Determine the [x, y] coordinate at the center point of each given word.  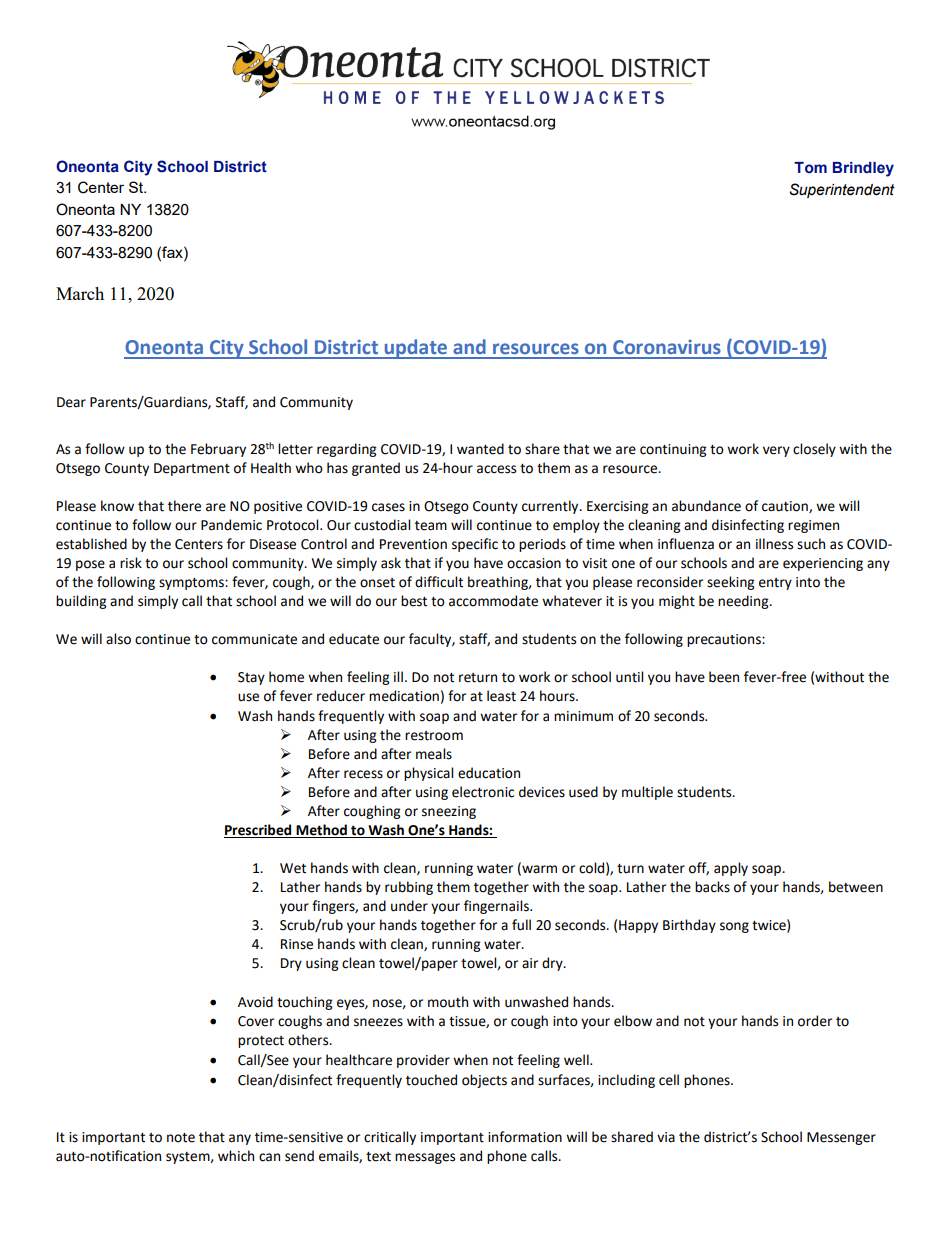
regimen [813, 526]
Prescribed [259, 831]
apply [731, 869]
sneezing [449, 812]
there [184, 506]
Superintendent [842, 190]
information [525, 1137]
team [431, 526]
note [181, 1138]
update [416, 349]
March [80, 293]
